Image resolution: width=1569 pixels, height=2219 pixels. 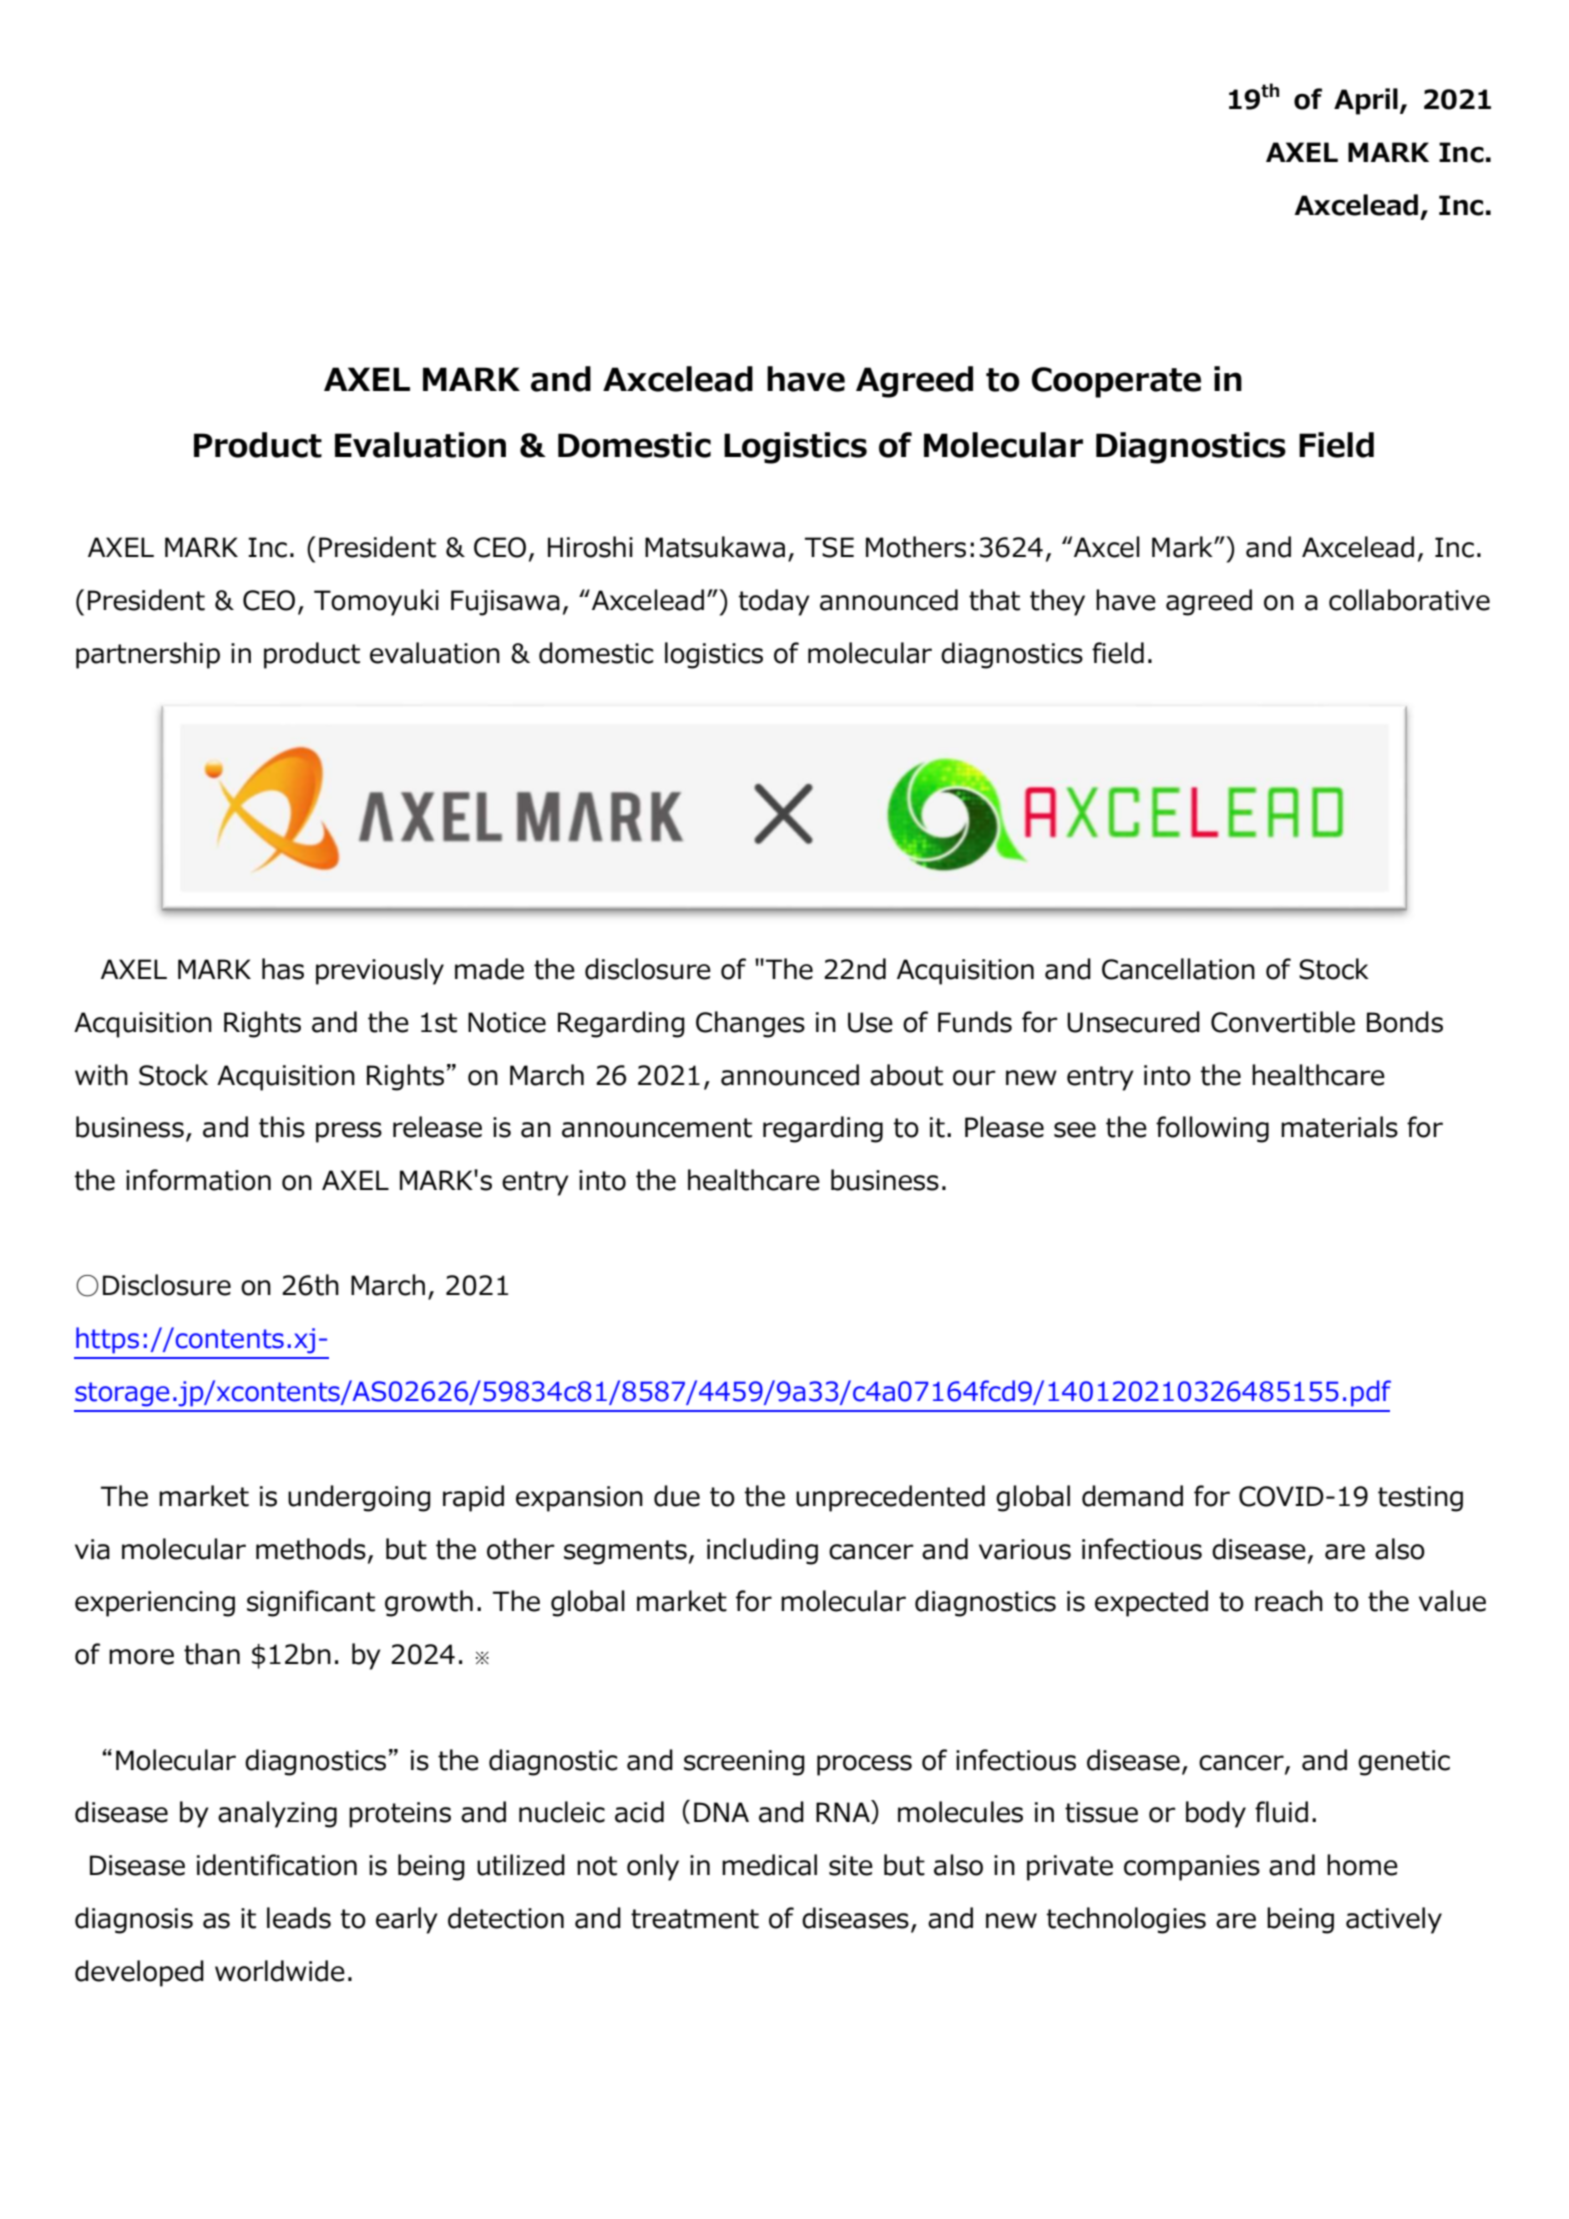 What do you see at coordinates (1394, 1920) in the screenshot?
I see `actively` at bounding box center [1394, 1920].
